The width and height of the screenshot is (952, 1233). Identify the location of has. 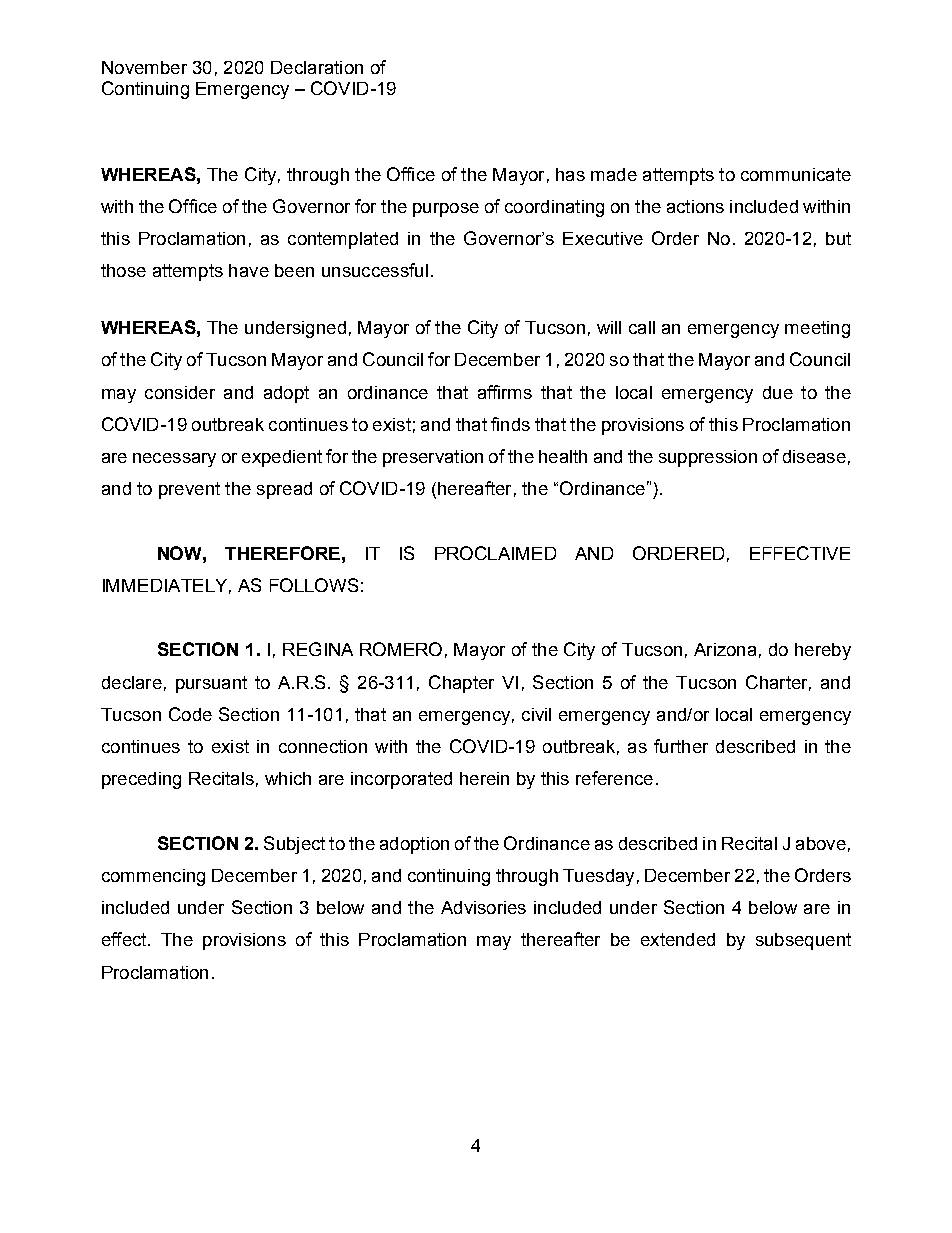
(570, 174).
